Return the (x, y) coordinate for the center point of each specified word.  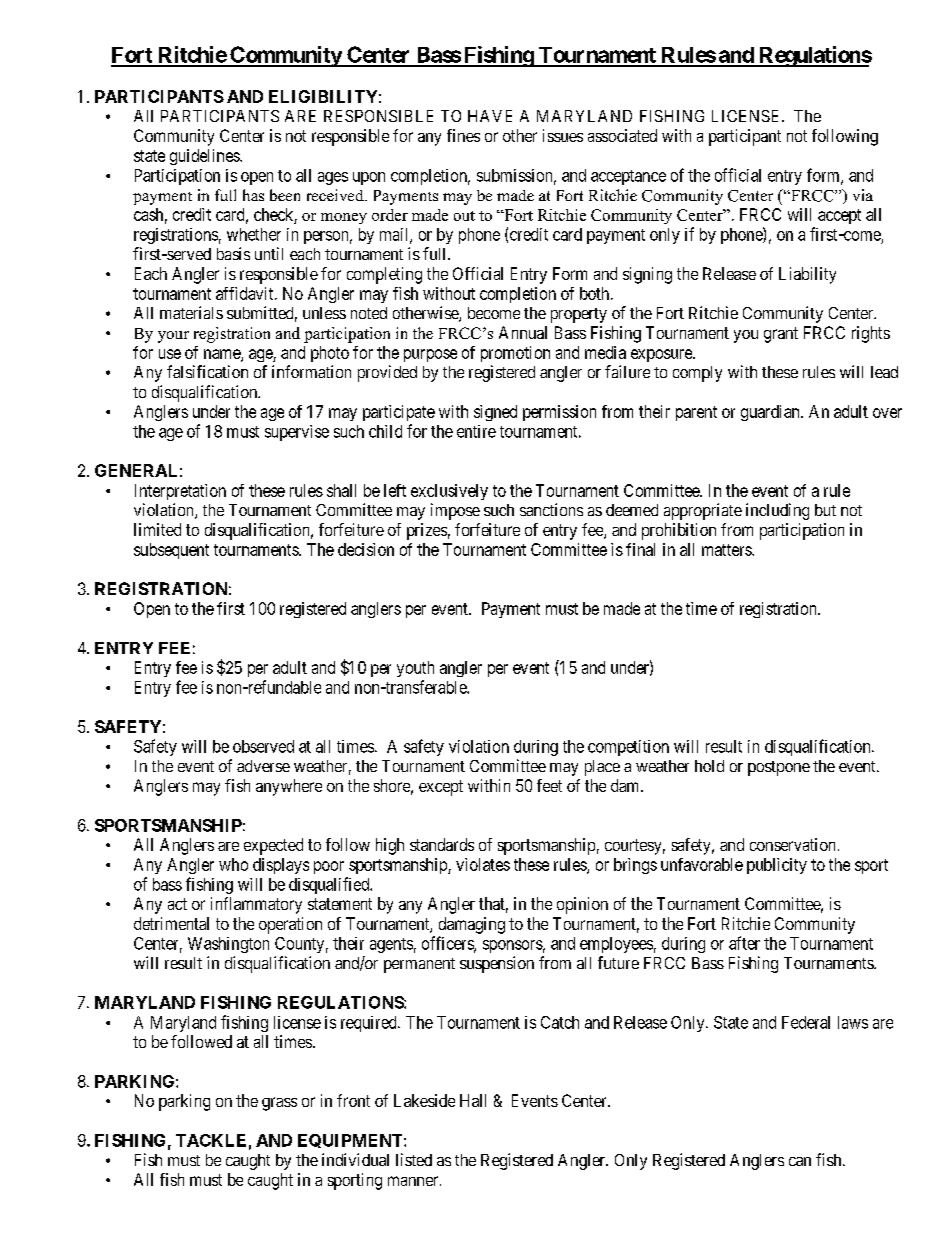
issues (563, 135)
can (800, 1161)
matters (727, 550)
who (233, 864)
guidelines (205, 157)
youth (415, 669)
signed (495, 413)
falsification (207, 371)
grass (279, 1104)
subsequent (171, 551)
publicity (777, 866)
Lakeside (424, 1100)
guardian (771, 413)
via (863, 195)
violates (483, 864)
